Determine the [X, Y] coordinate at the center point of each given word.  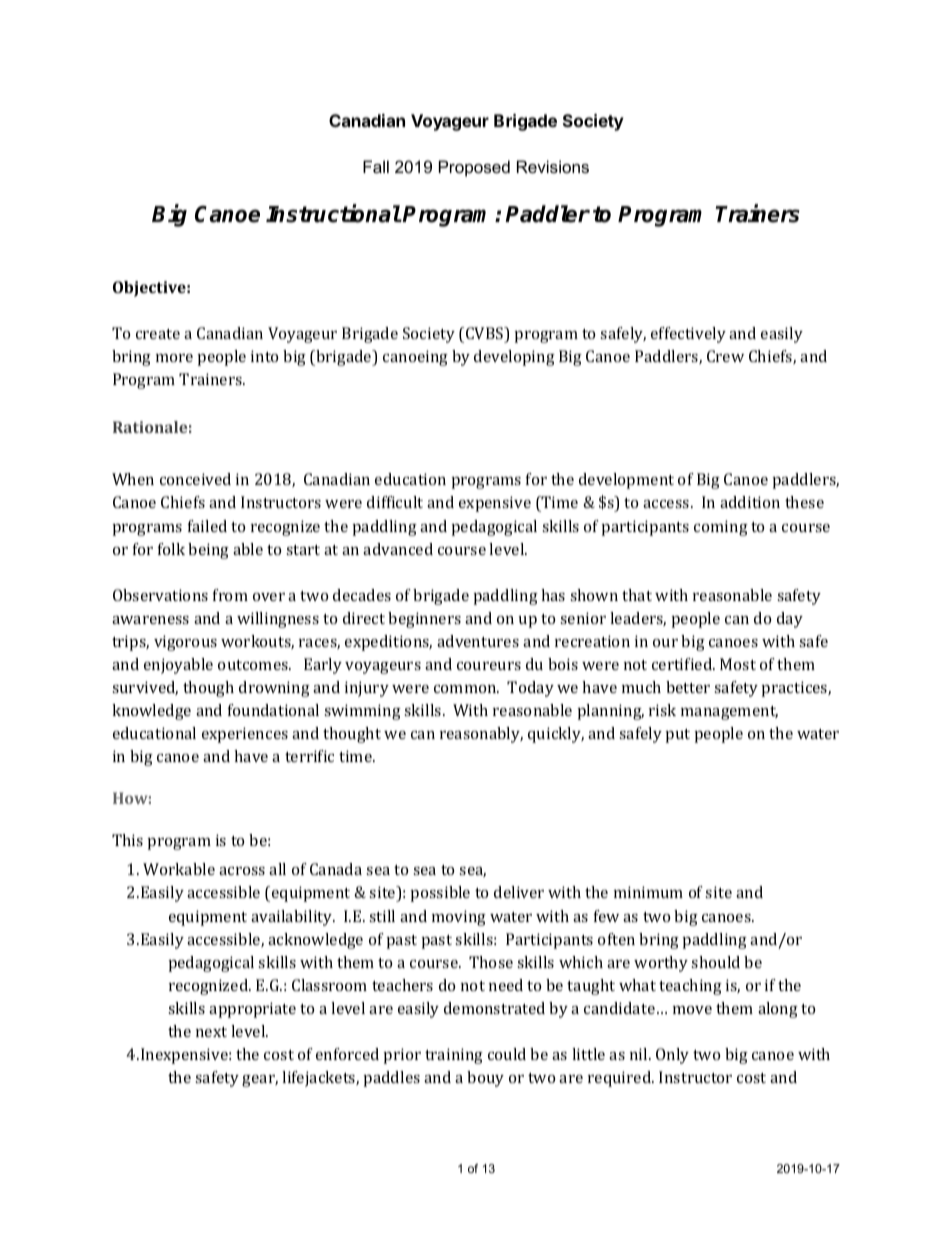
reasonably [481, 735]
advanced [398, 549]
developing [514, 358]
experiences [245, 735]
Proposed [474, 168]
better [688, 687]
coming [721, 528]
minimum [648, 892]
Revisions [553, 166]
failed [207, 526]
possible [440, 894]
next [211, 1032]
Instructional [333, 214]
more [174, 358]
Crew [725, 356]
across [242, 871]
